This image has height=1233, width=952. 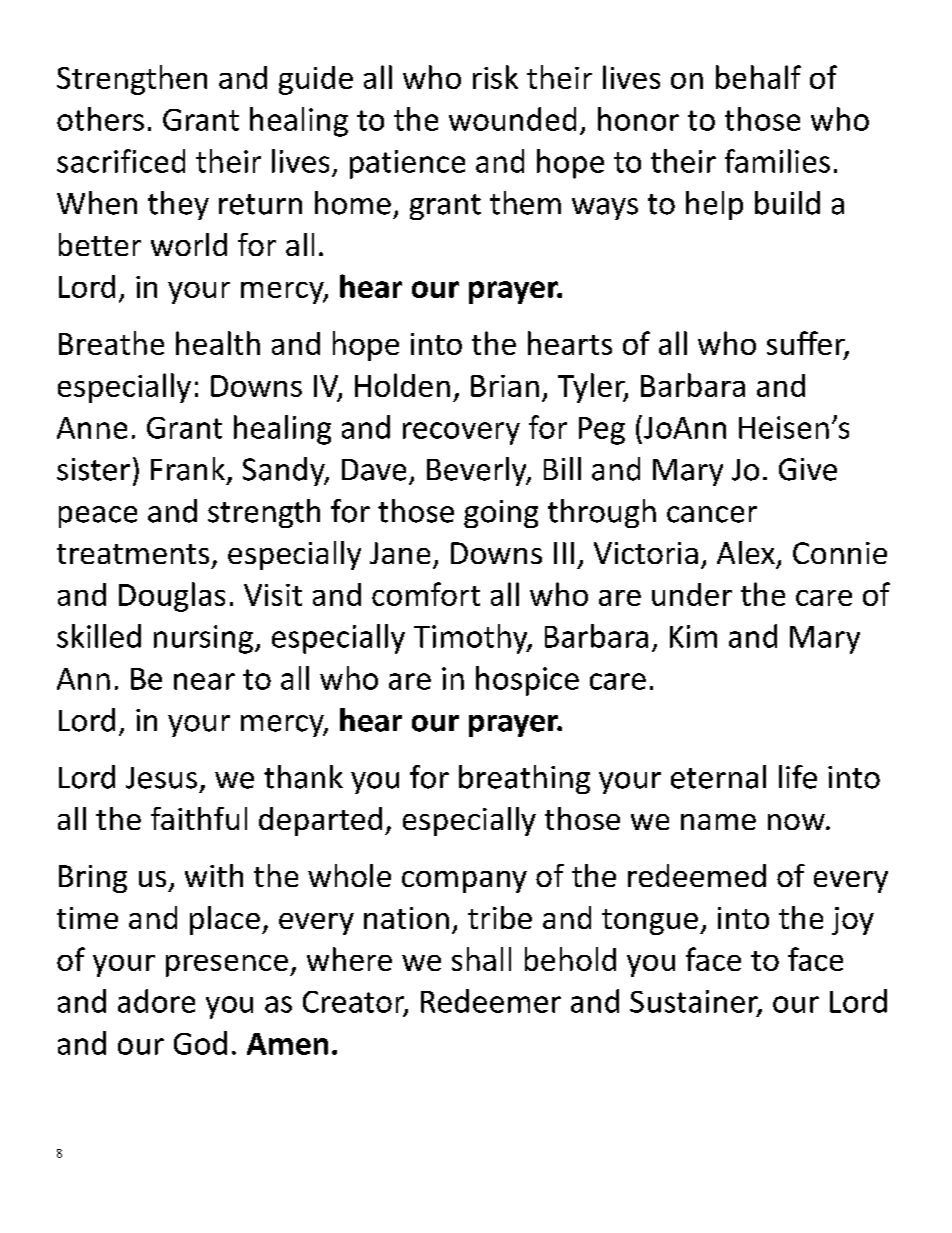 I want to click on joy, so click(x=853, y=921).
